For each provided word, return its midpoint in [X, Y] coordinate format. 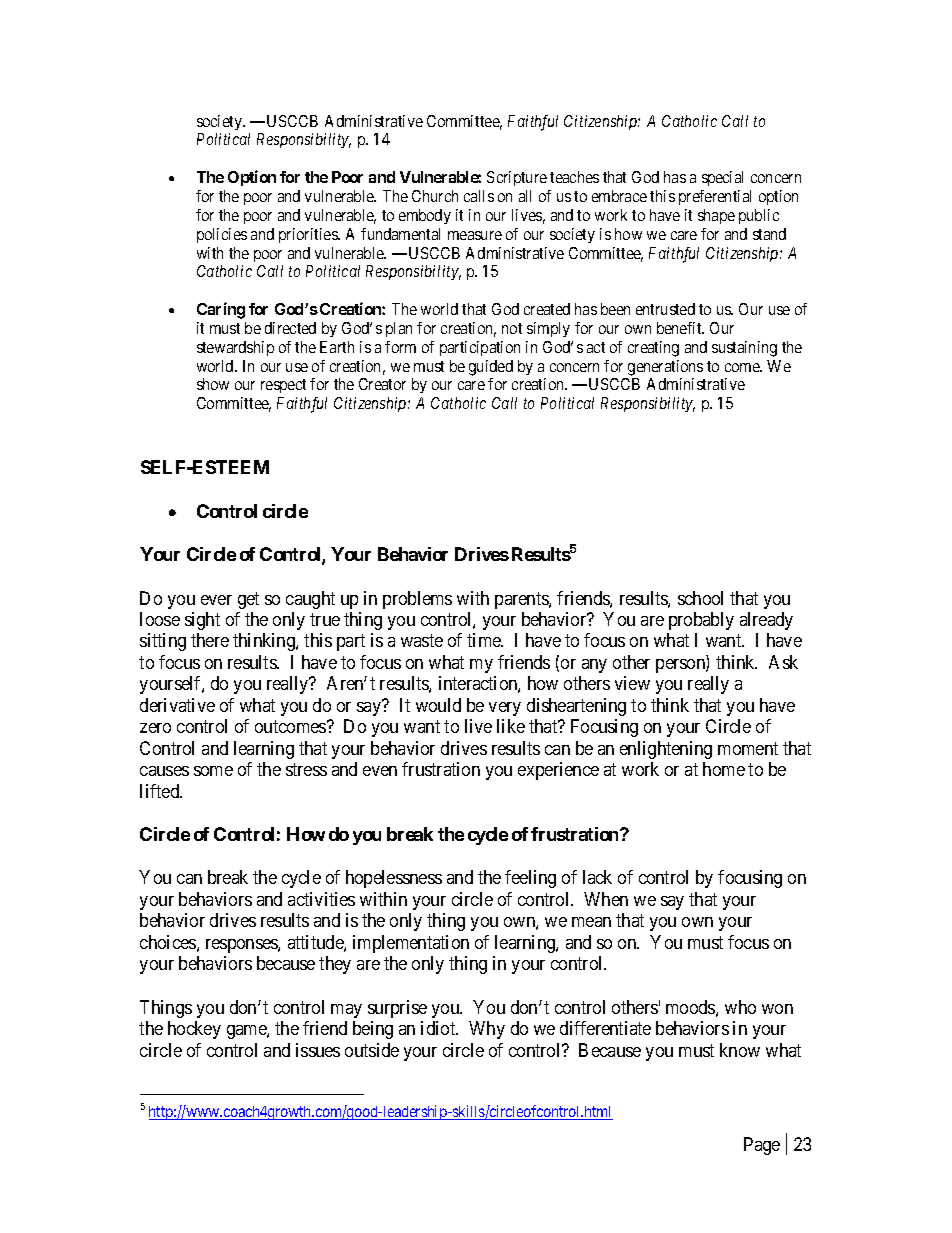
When [606, 899]
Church [435, 196]
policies [222, 235]
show [213, 384]
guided [491, 368]
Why [487, 1030]
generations [665, 368]
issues [318, 1050]
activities [321, 899]
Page [762, 1146]
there [210, 640]
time [485, 640]
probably [701, 621]
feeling [530, 879]
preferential [715, 197]
